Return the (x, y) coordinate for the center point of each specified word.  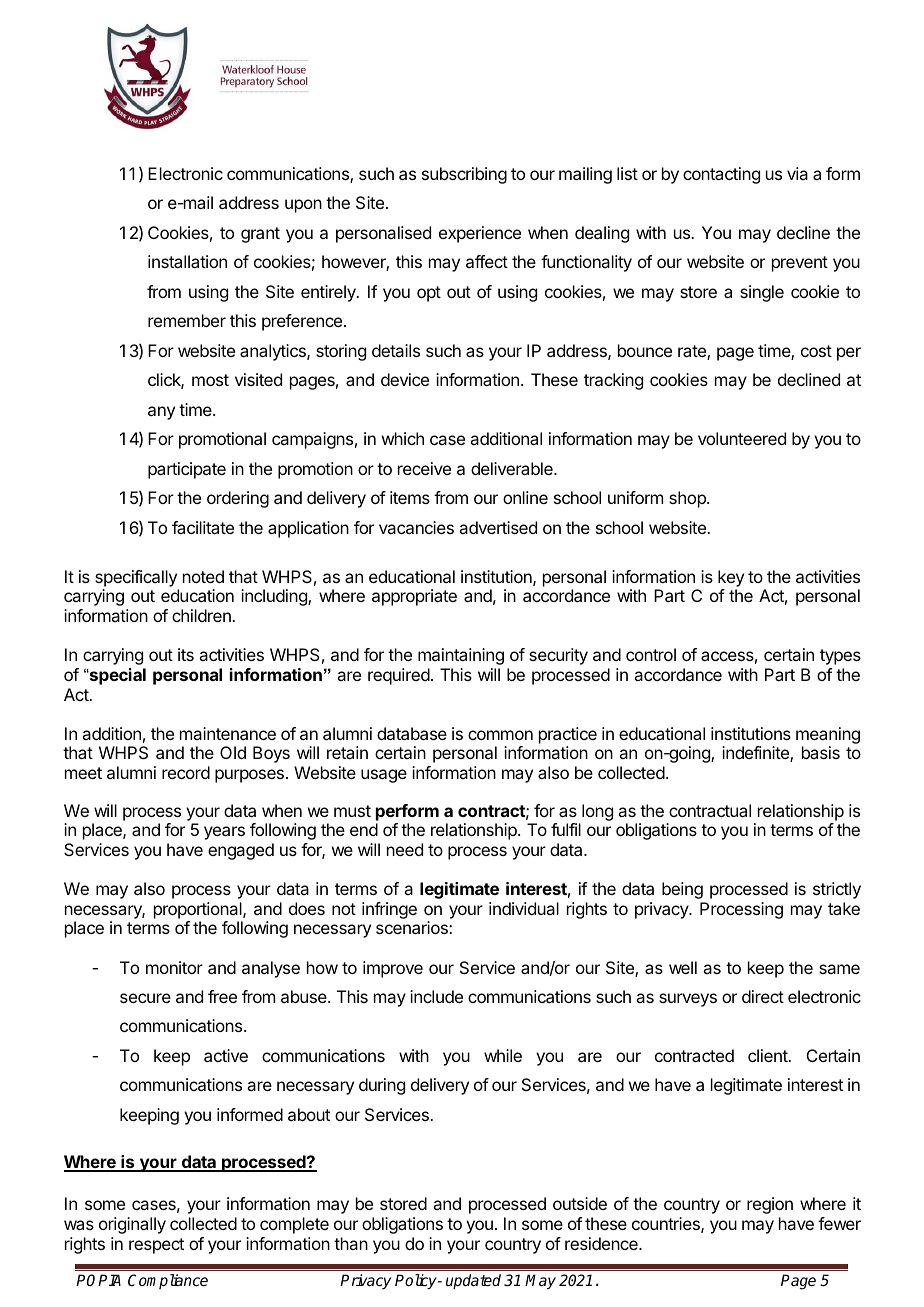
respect (156, 1246)
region (770, 1205)
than (351, 1243)
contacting (721, 175)
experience (480, 234)
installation (187, 261)
